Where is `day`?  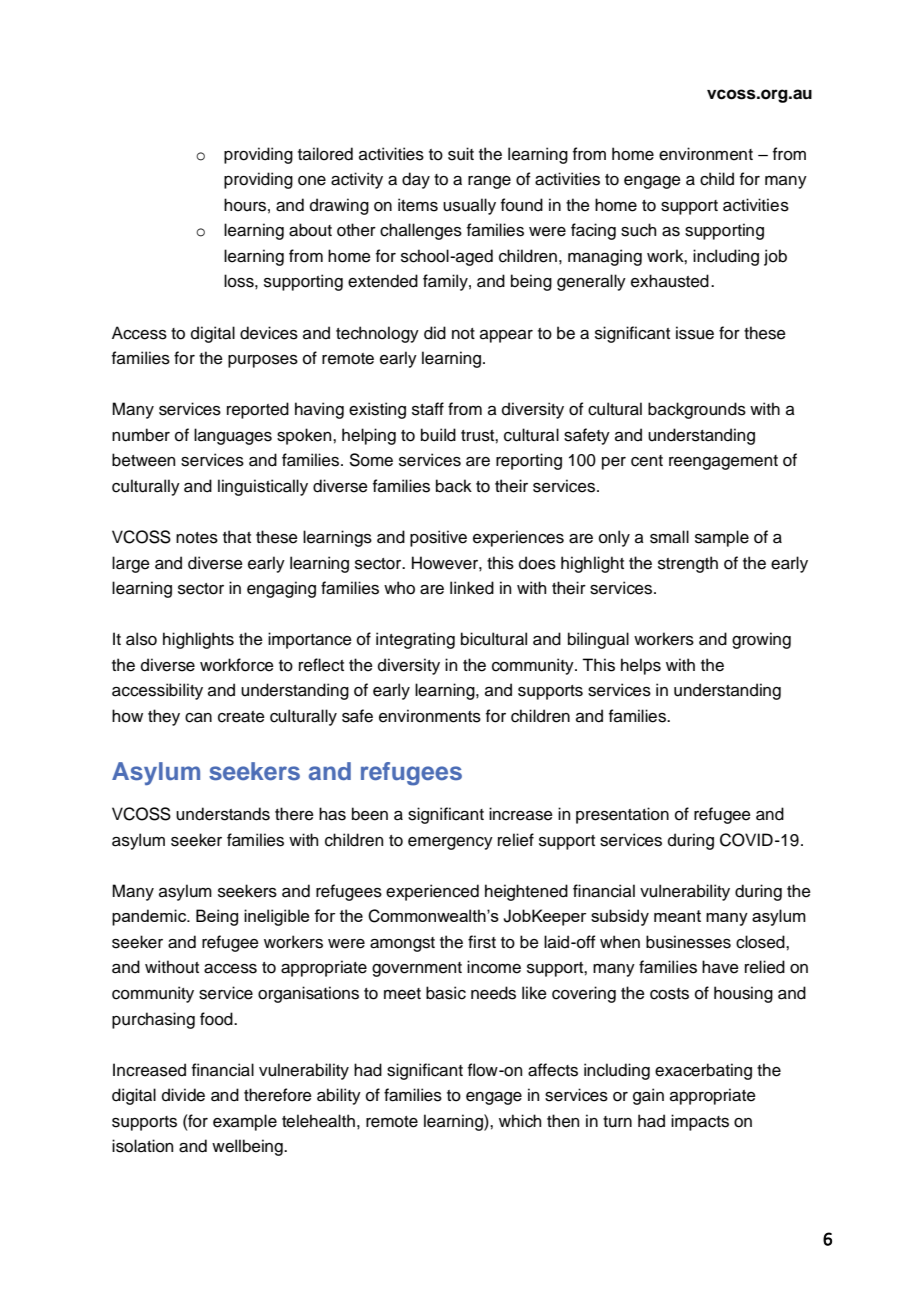 day is located at coordinates (416, 180).
